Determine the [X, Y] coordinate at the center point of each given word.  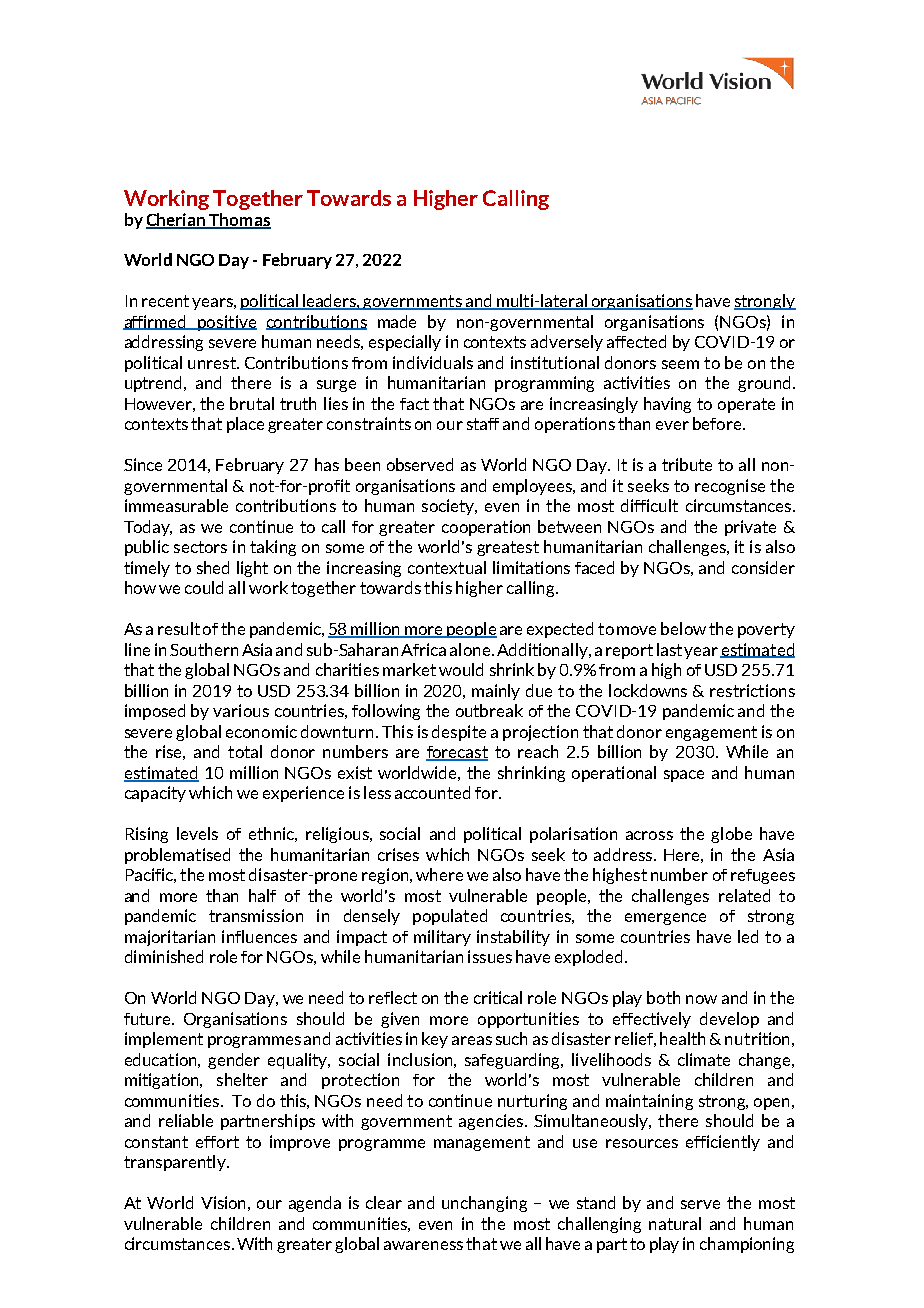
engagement [711, 733]
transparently [176, 1163]
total [245, 751]
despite [459, 733]
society [449, 507]
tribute [687, 464]
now [701, 999]
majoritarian [170, 938]
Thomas [239, 221]
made [397, 321]
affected [636, 341]
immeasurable [176, 505]
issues [490, 956]
